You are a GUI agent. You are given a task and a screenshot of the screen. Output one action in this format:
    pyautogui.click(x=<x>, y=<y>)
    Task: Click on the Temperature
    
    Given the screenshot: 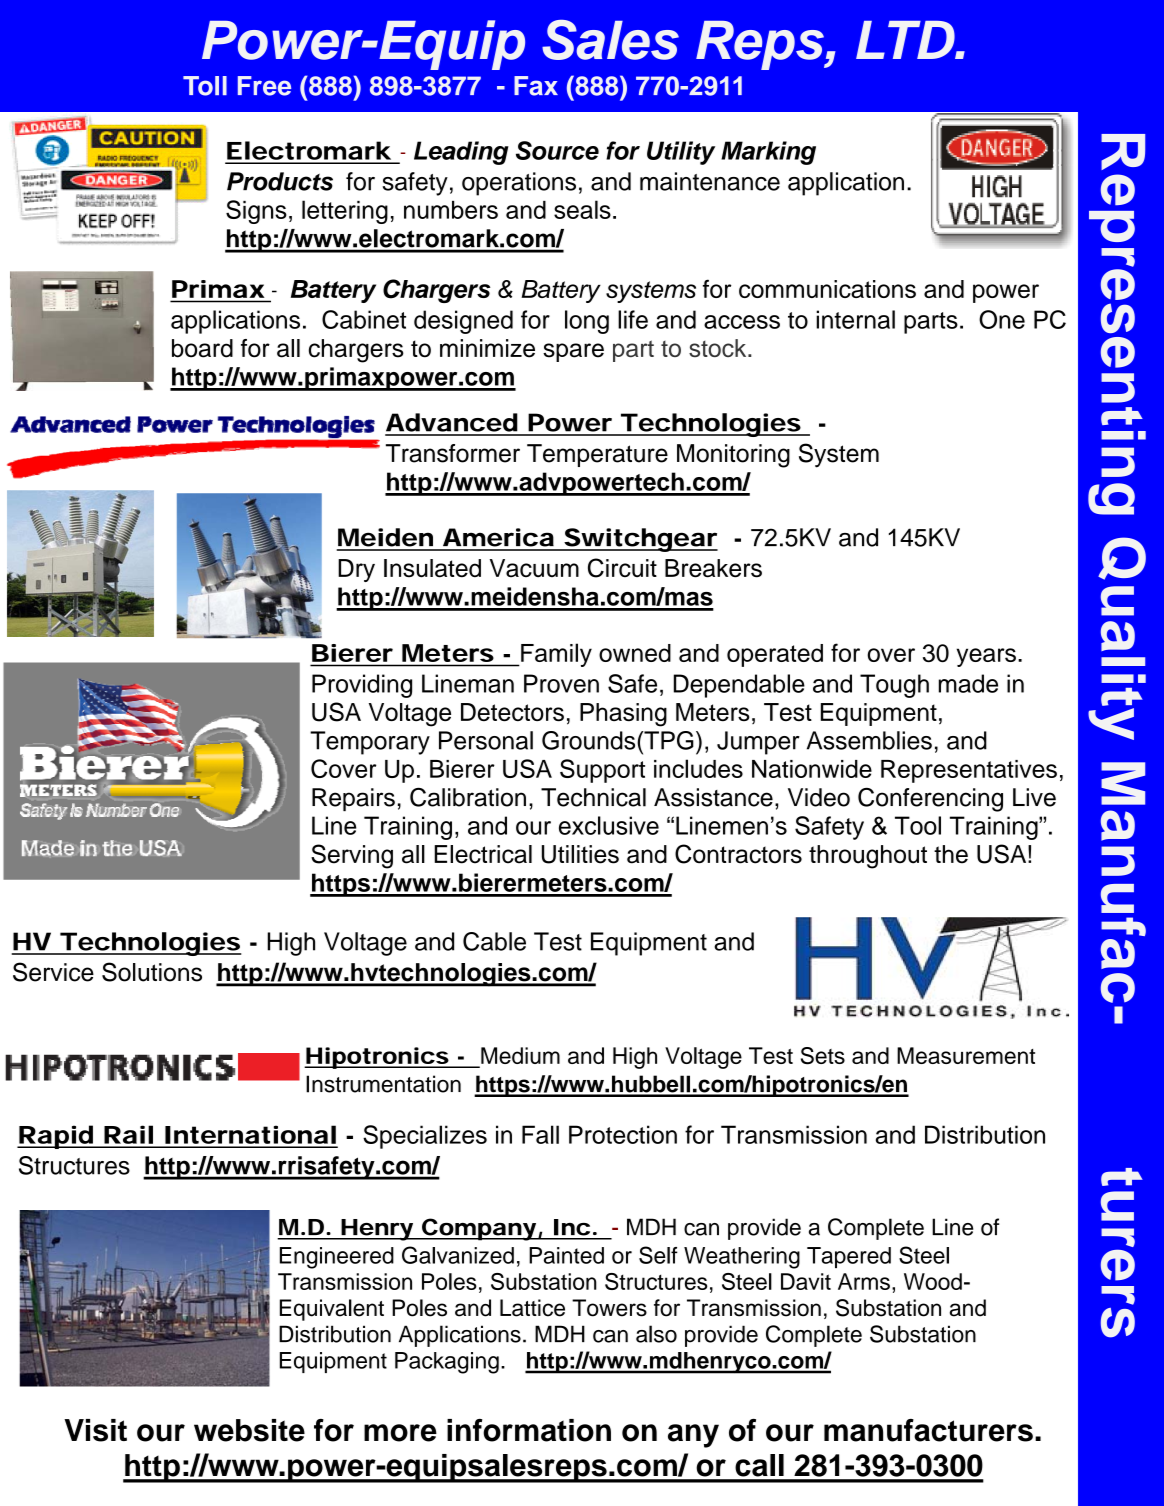 What is the action you would take?
    pyautogui.click(x=597, y=455)
